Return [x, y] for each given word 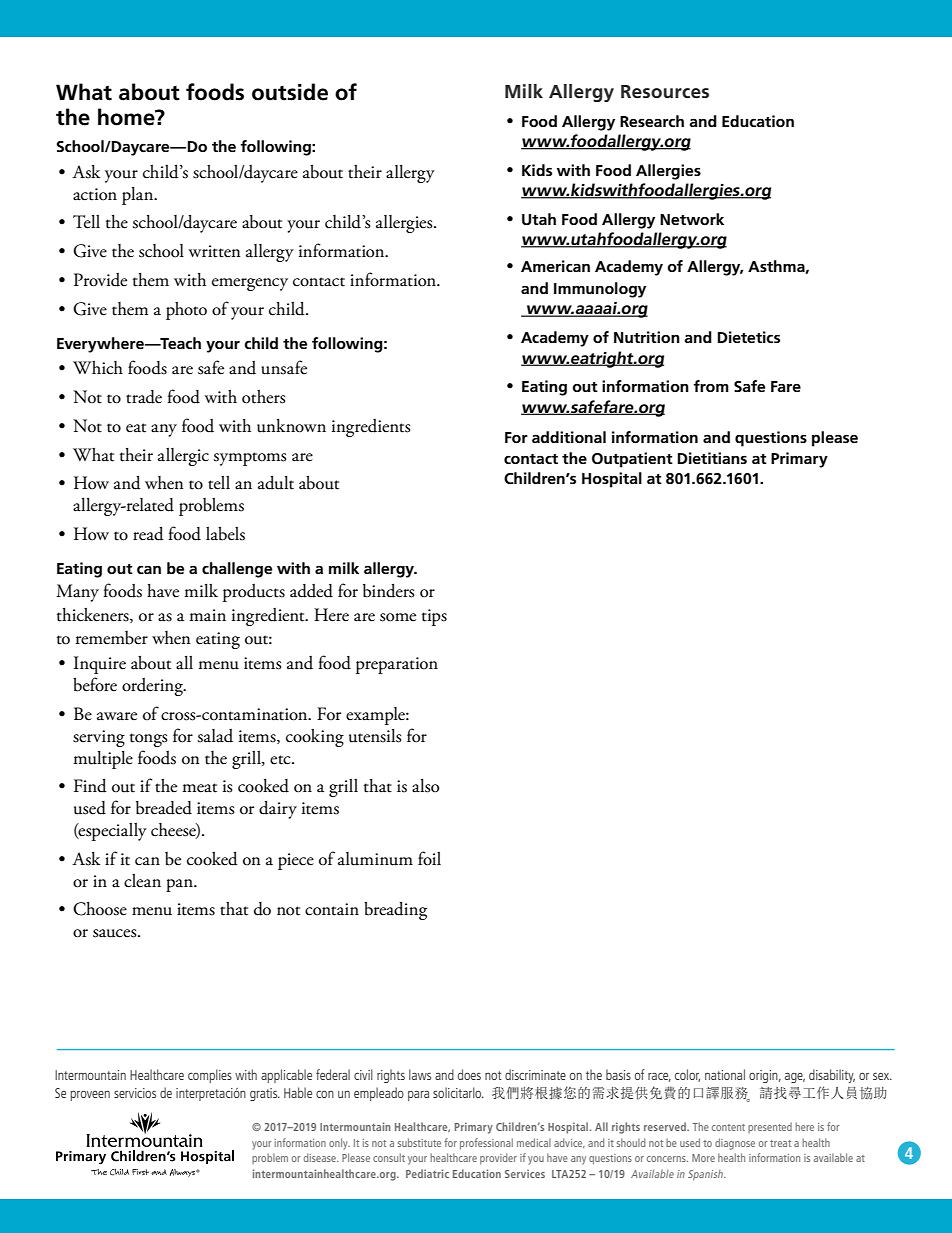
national [725, 1074]
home [127, 117]
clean [142, 881]
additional [569, 437]
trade [144, 397]
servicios [135, 1093]
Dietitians [712, 458]
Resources [665, 92]
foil [429, 858]
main [207, 615]
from [711, 386]
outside [290, 92]
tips [434, 617]
